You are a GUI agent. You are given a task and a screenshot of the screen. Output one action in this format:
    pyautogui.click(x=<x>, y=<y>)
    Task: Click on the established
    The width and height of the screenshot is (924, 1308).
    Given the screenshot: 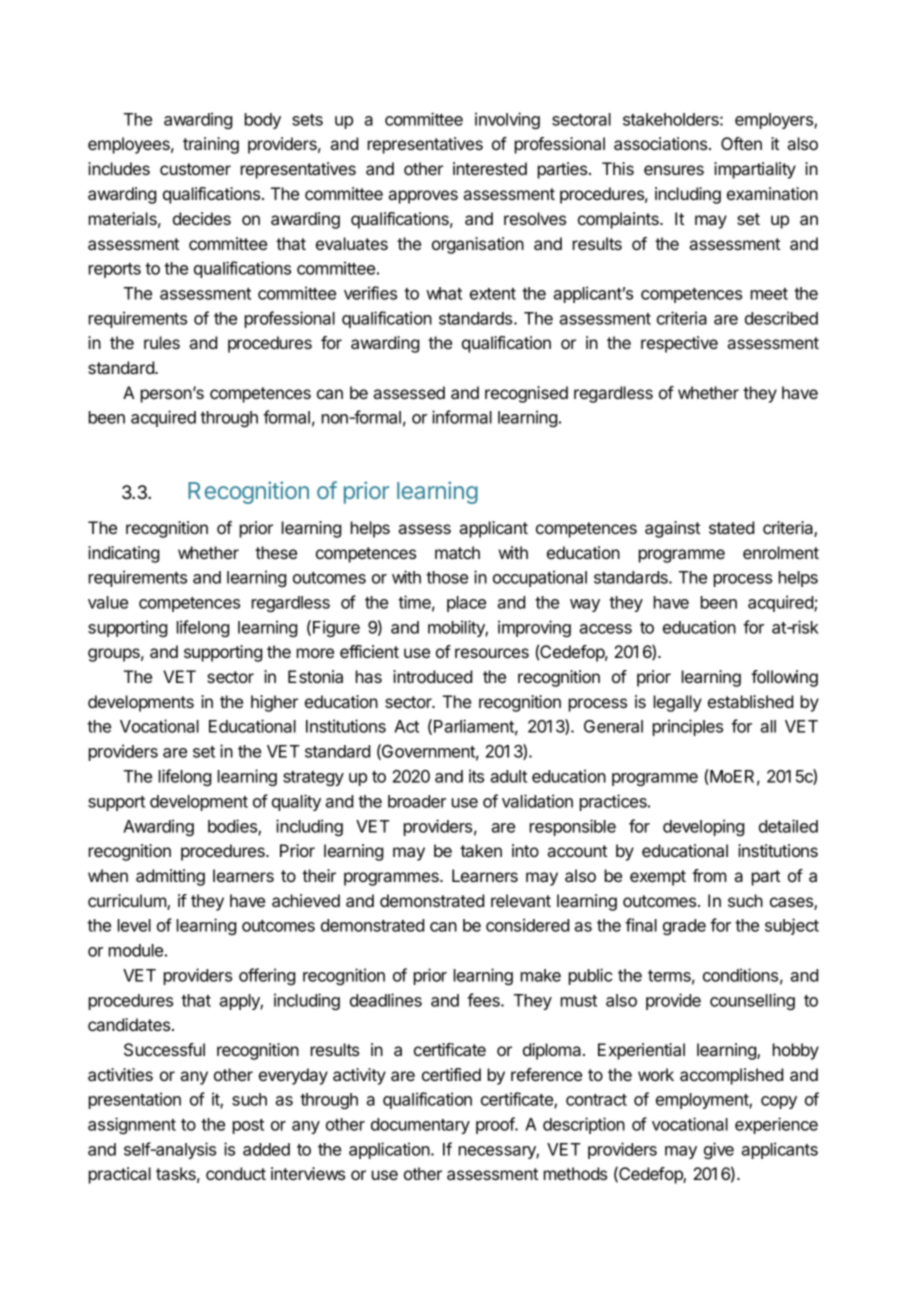 What is the action you would take?
    pyautogui.click(x=750, y=701)
